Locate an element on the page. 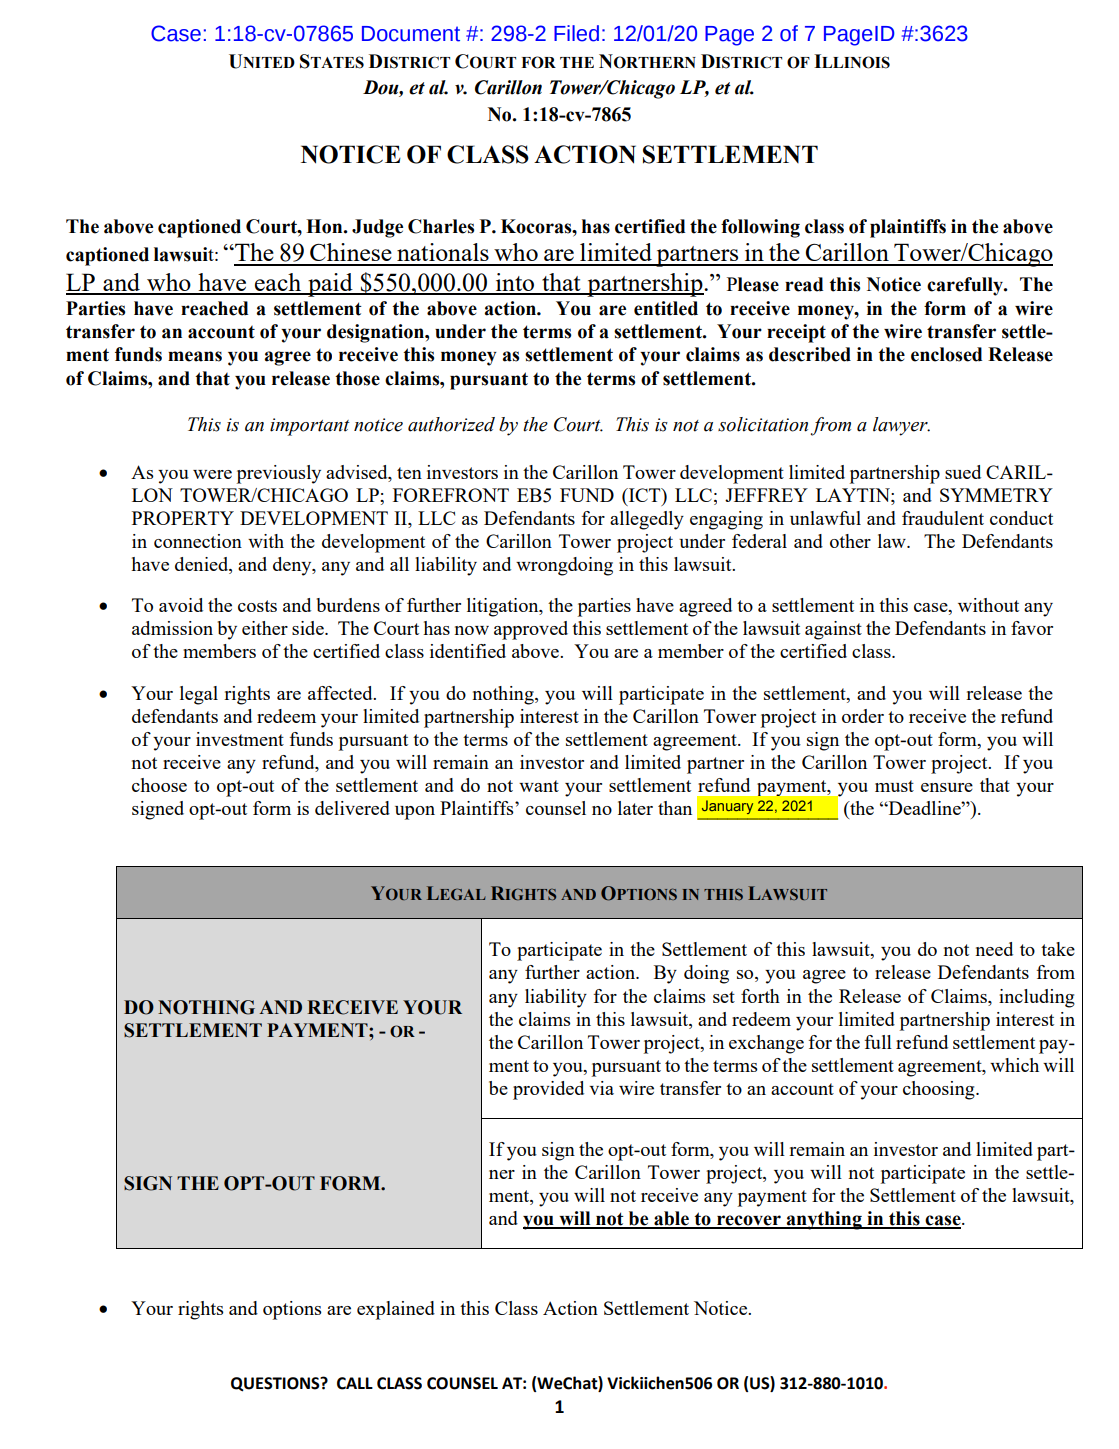  affected is located at coordinates (341, 693).
